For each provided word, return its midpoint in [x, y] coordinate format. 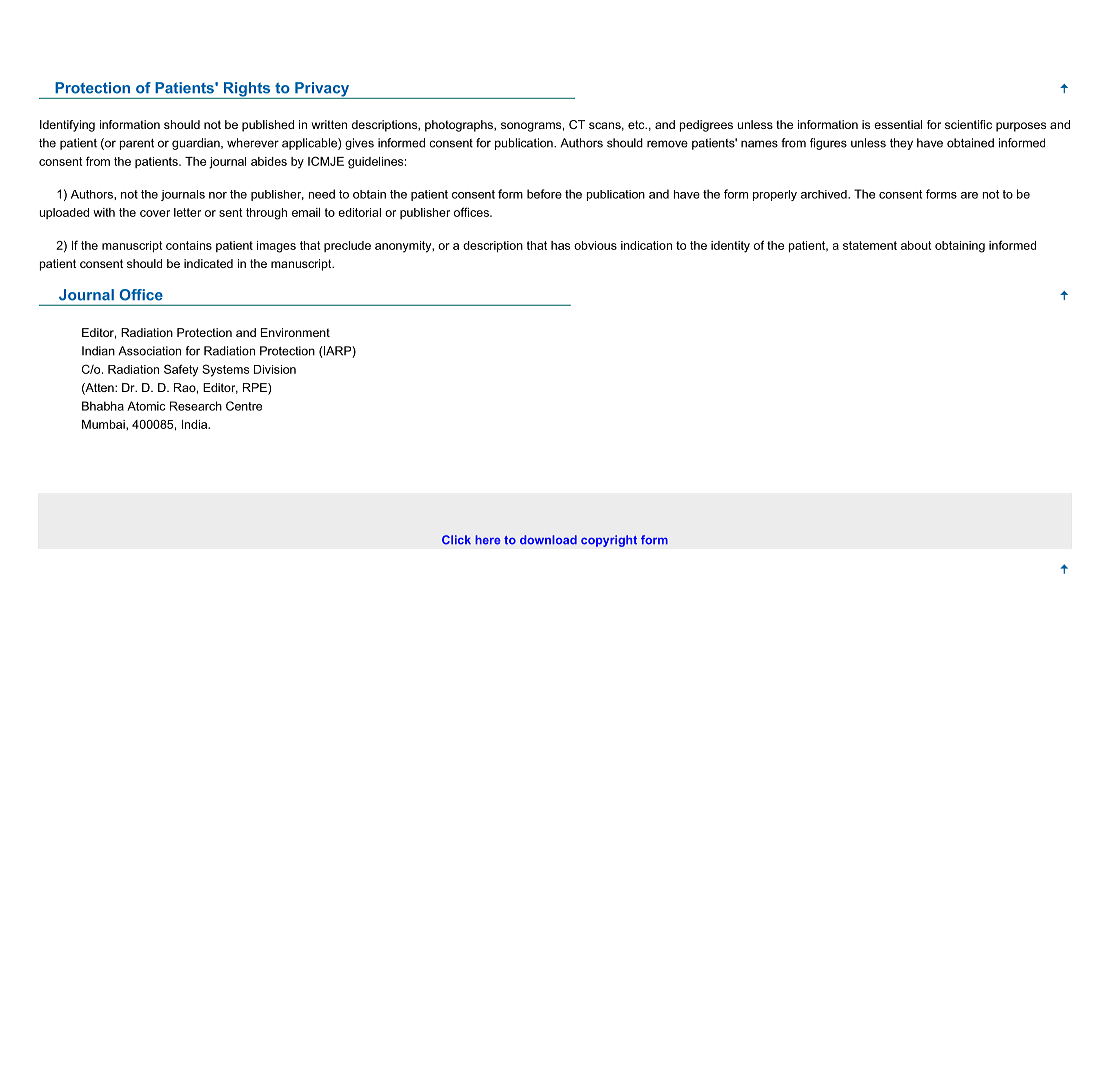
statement [870, 245]
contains [189, 245]
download [548, 540]
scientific [968, 124]
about [916, 245]
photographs [460, 126]
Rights [247, 90]
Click [456, 540]
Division [275, 369]
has [560, 245]
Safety [181, 370]
